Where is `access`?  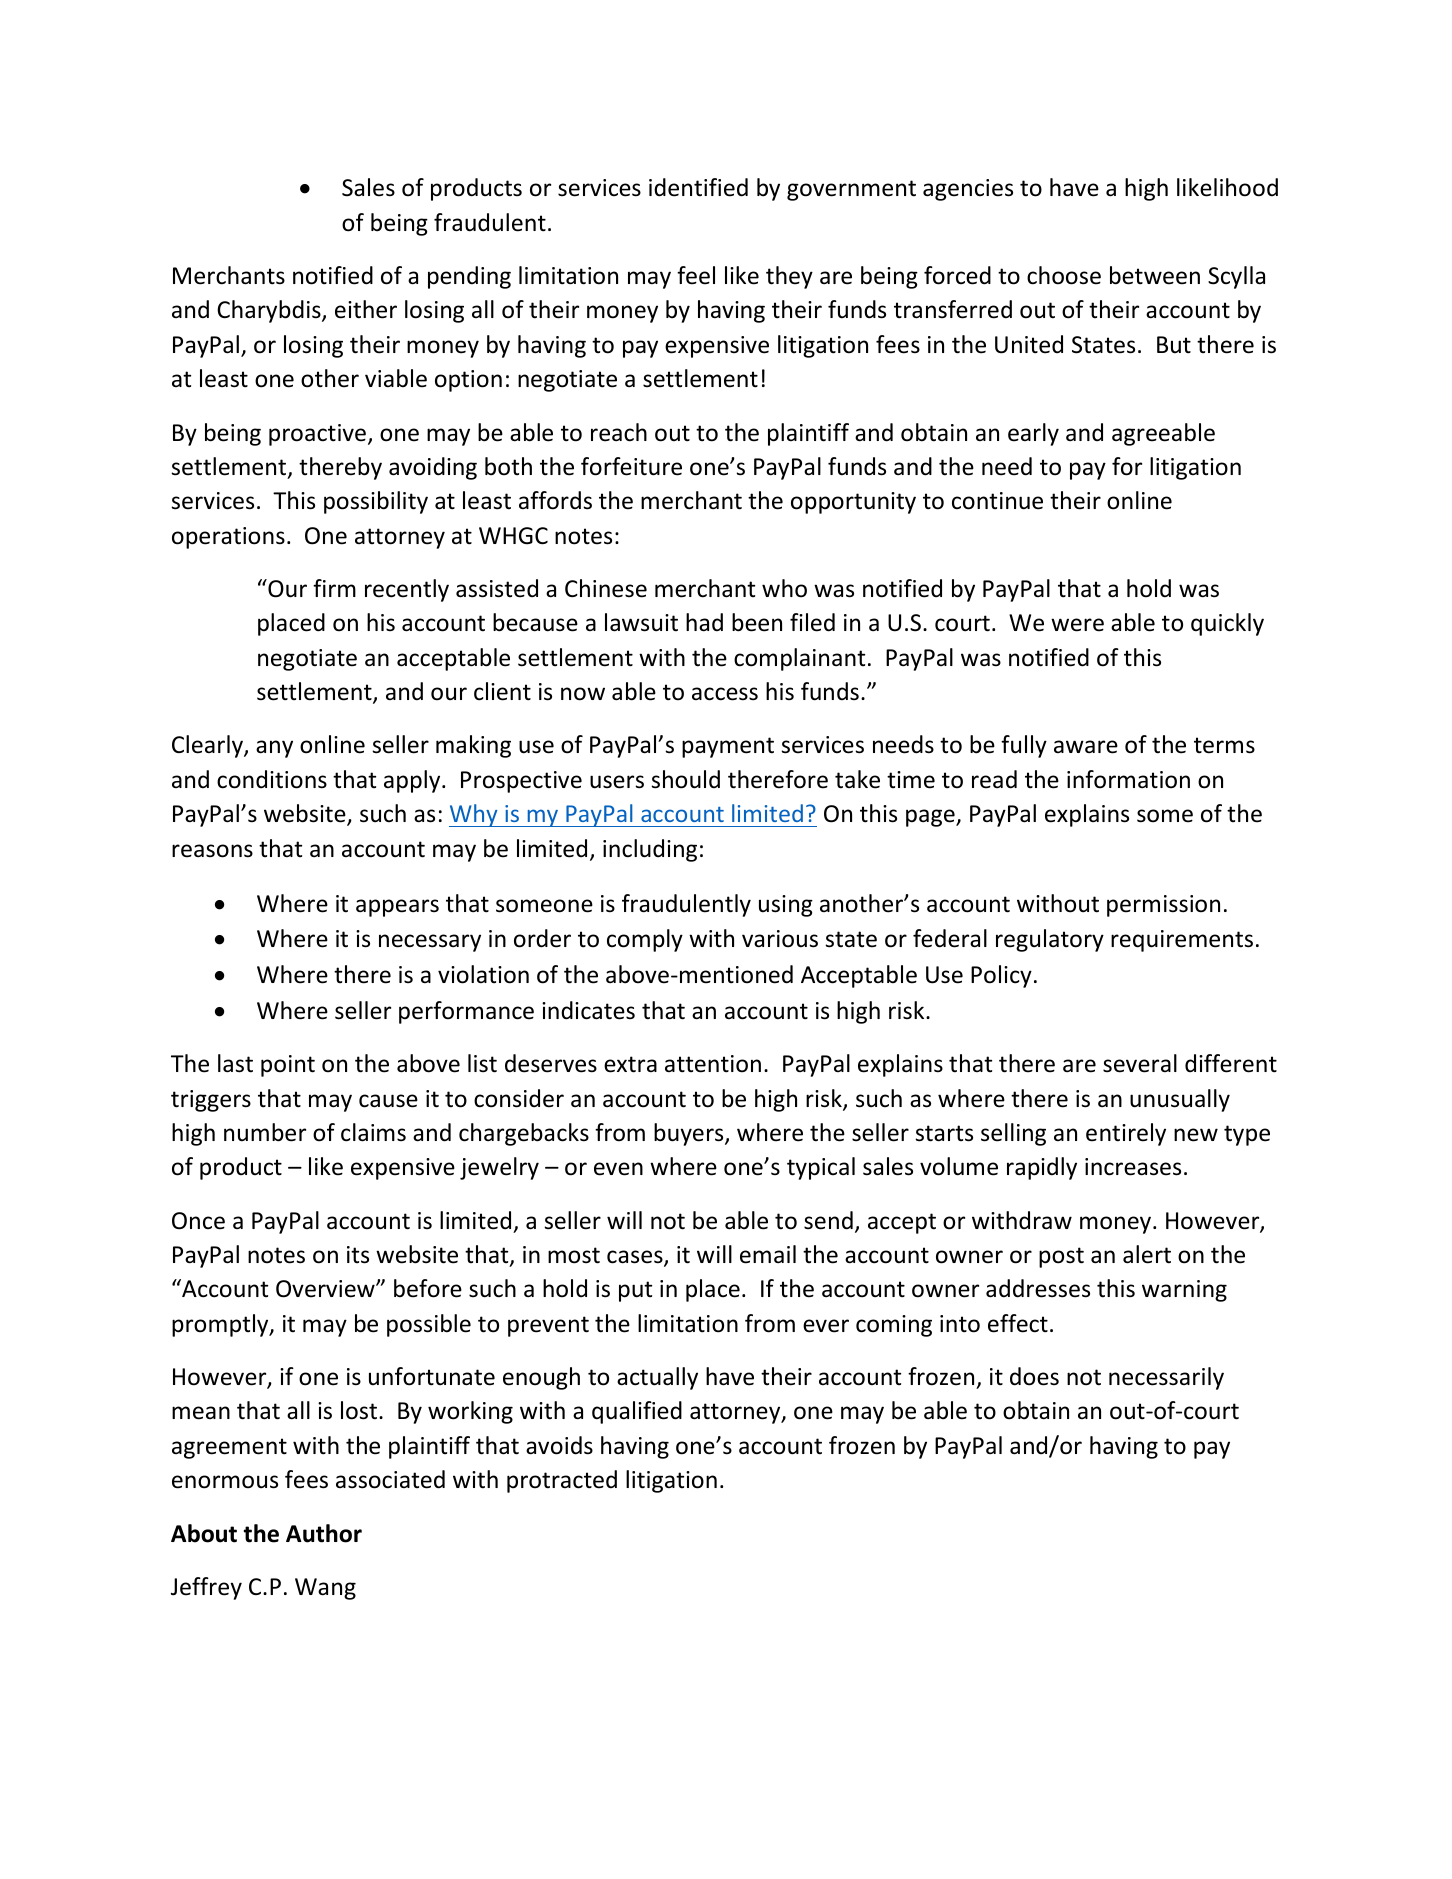 access is located at coordinates (725, 694).
